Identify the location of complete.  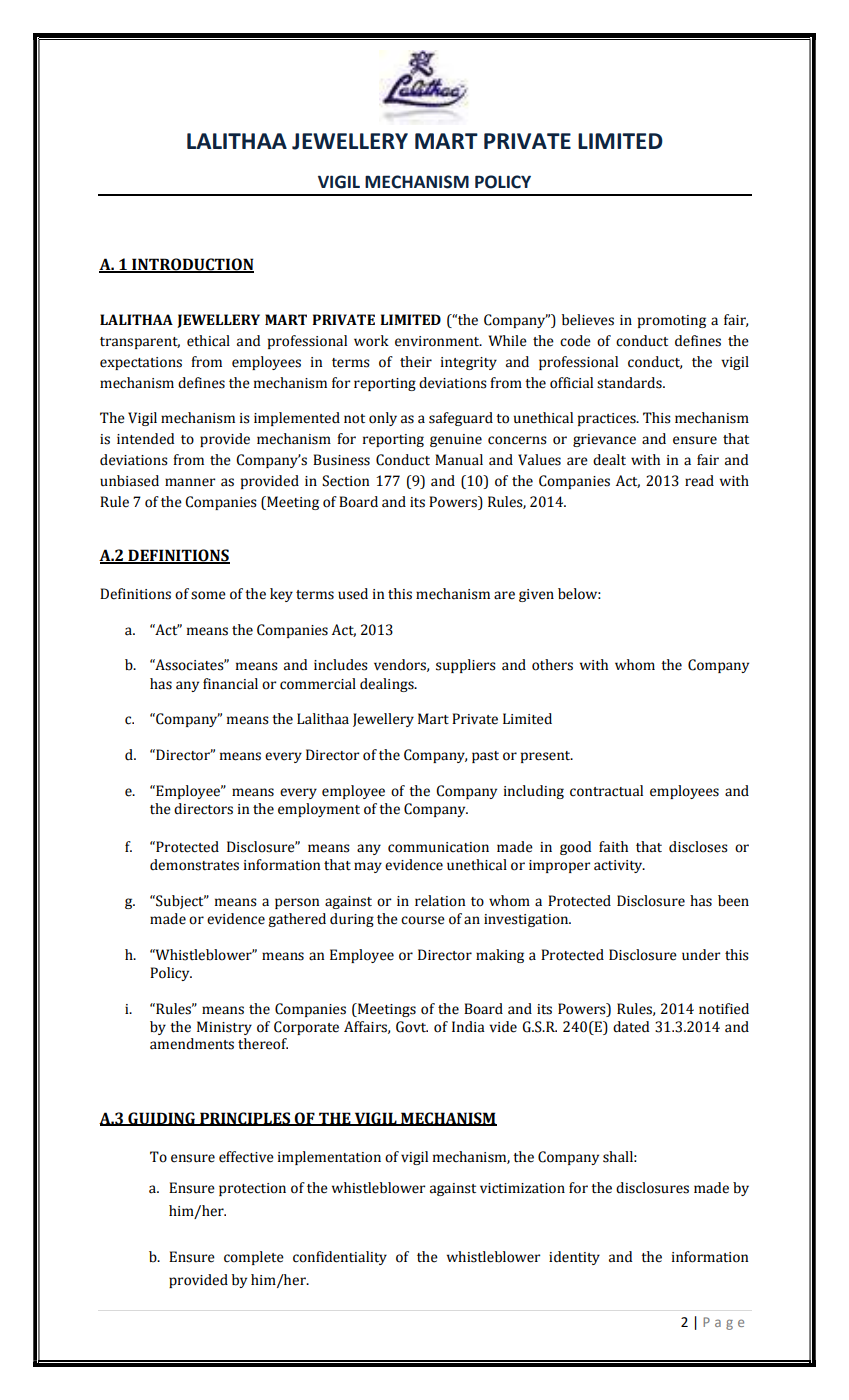
(254, 1258).
